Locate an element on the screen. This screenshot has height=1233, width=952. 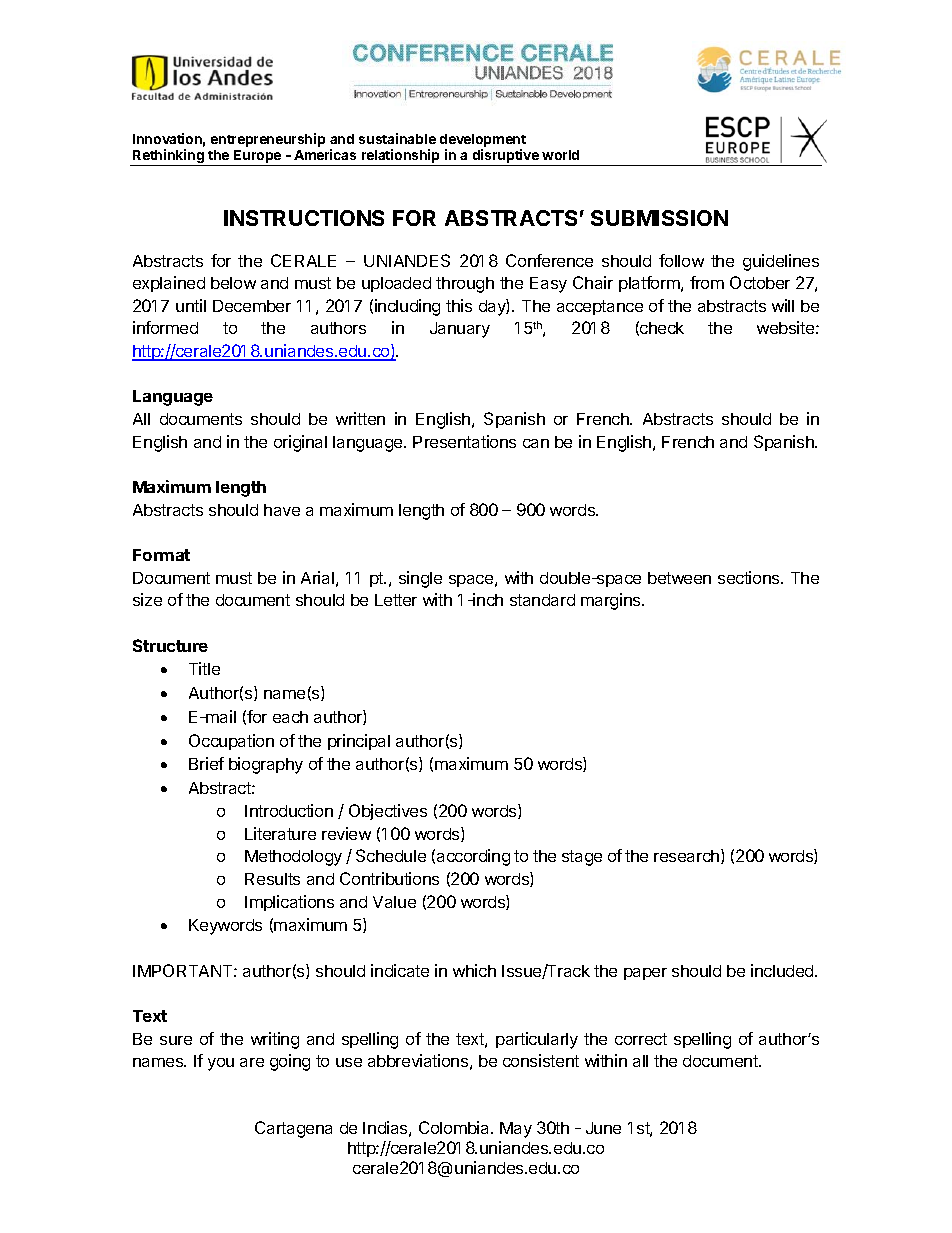
Title is located at coordinates (204, 668).
